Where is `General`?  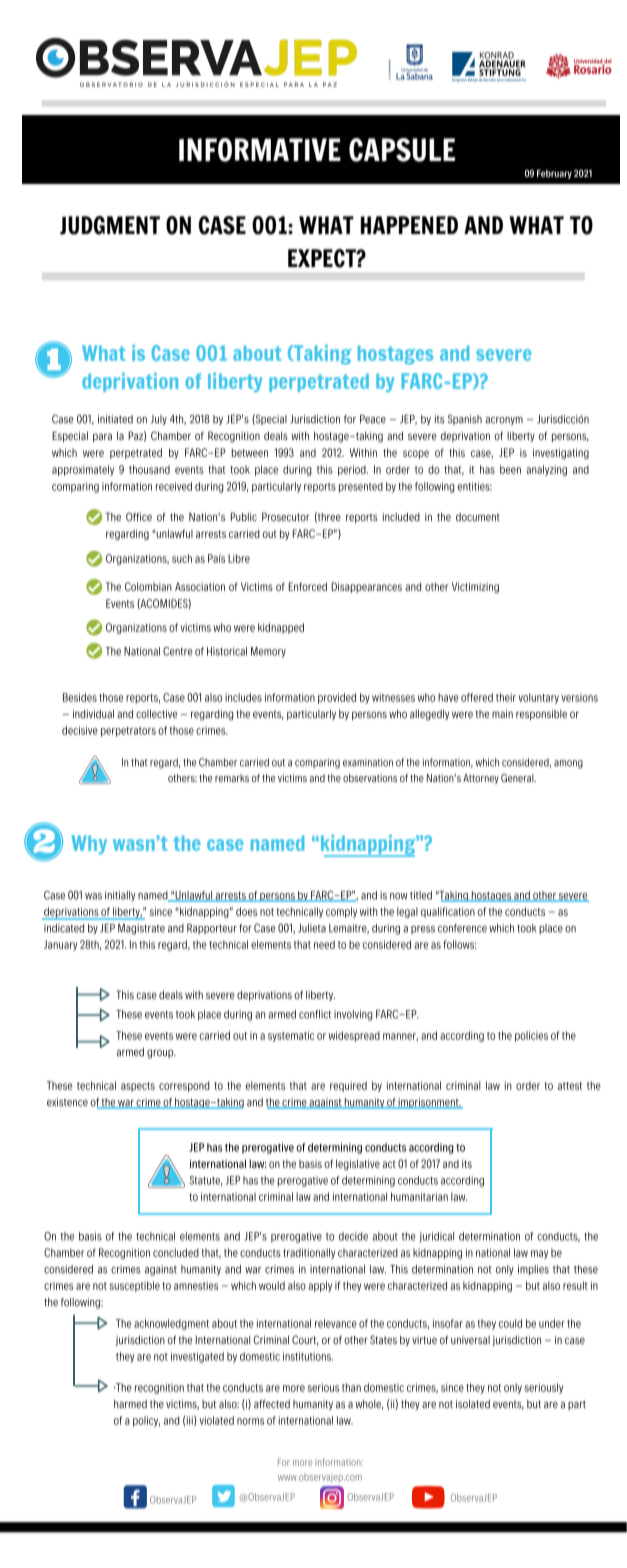
General is located at coordinates (518, 778).
